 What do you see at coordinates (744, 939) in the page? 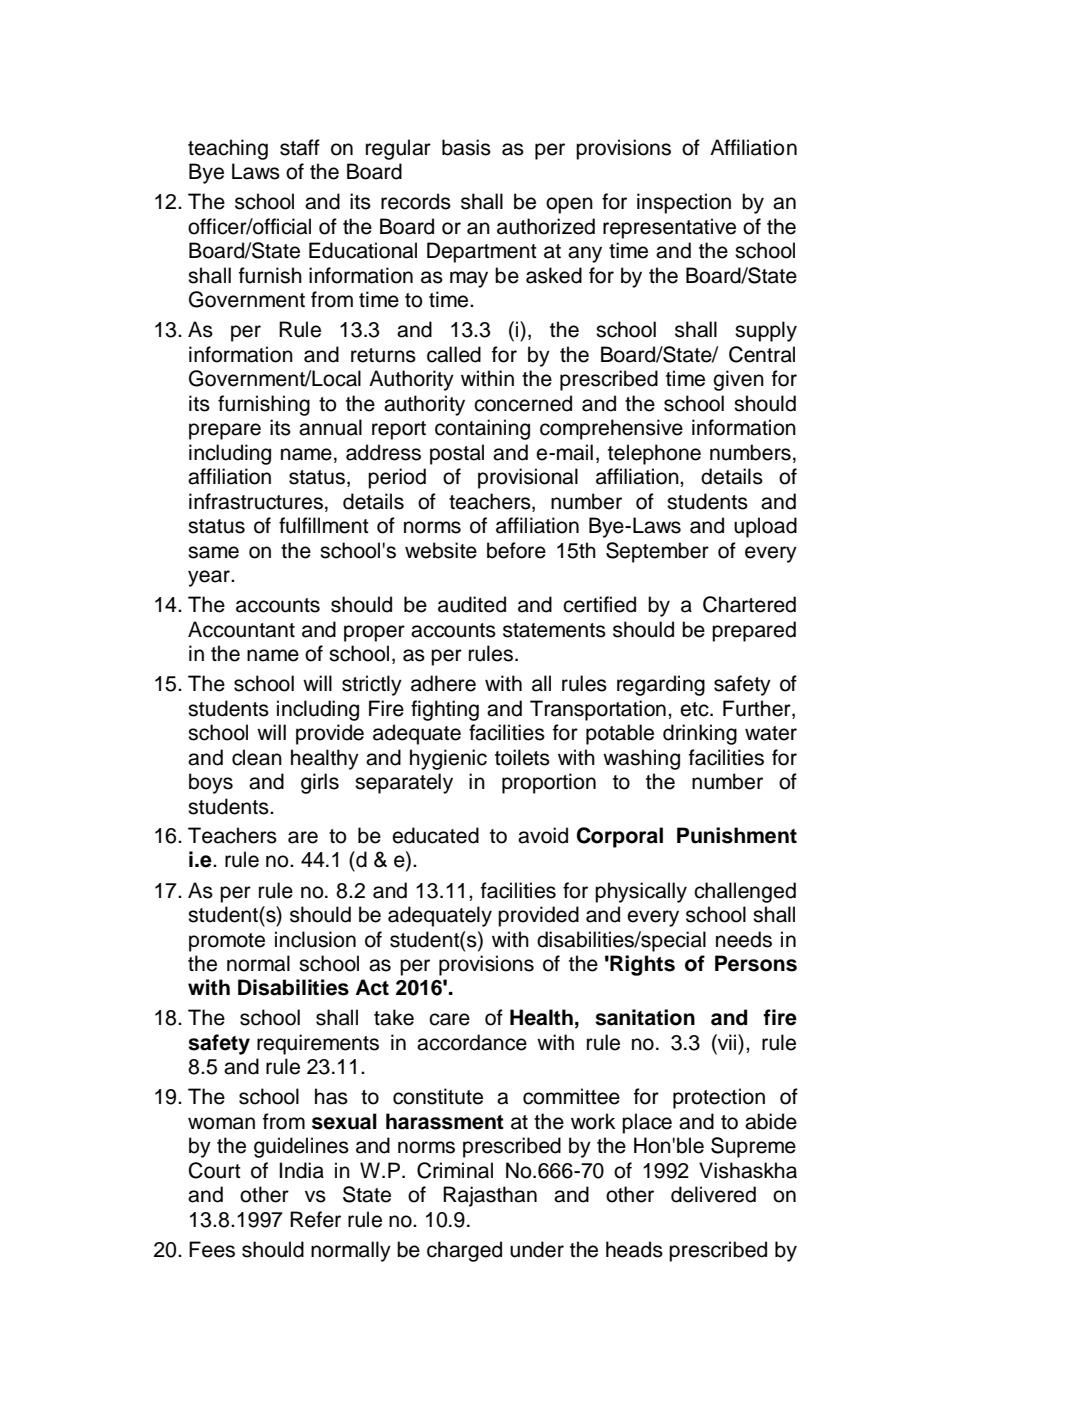
I see `needs` at bounding box center [744, 939].
